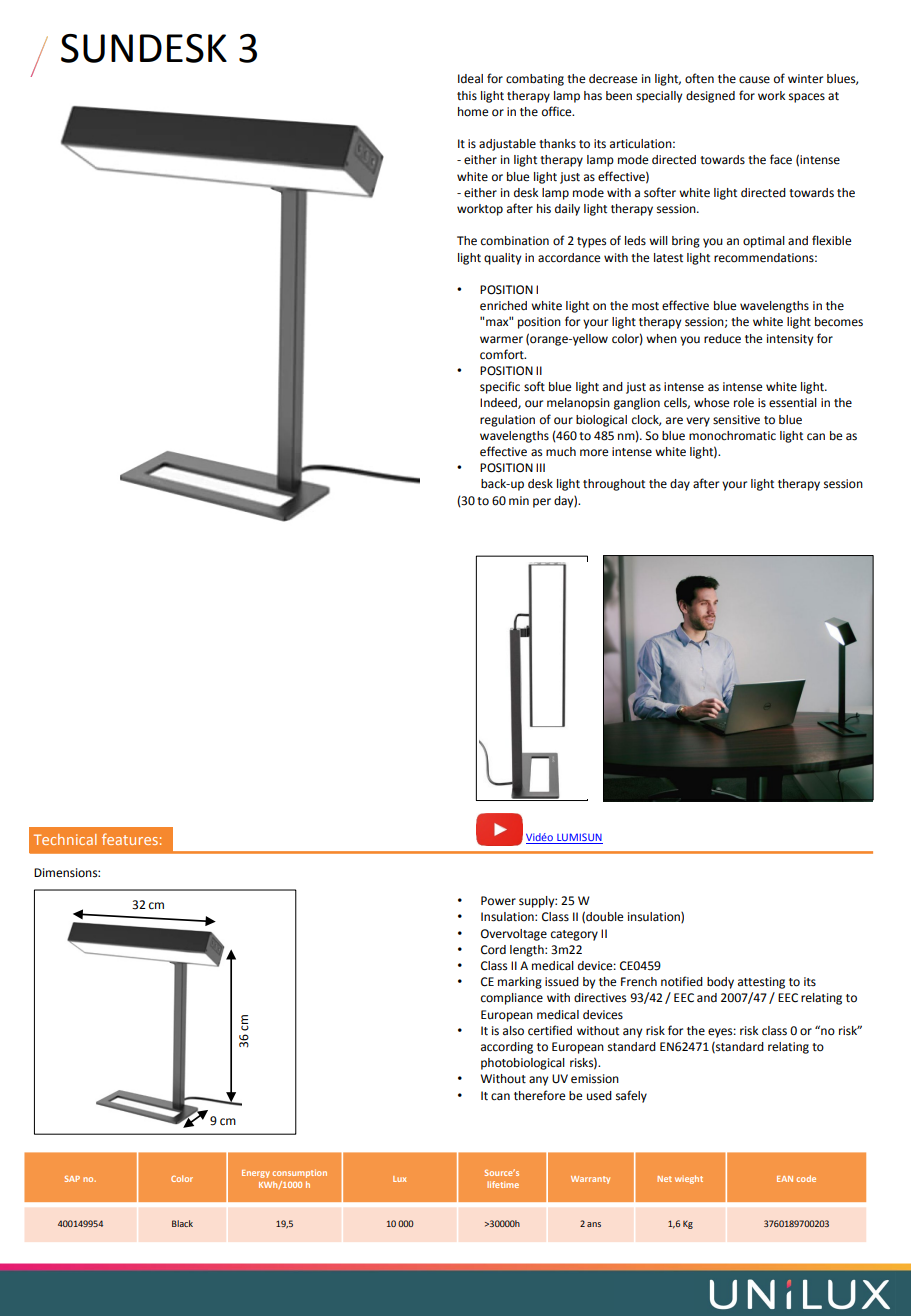 The width and height of the screenshot is (911, 1316). Describe the element at coordinates (467, 96) in the screenshot. I see `this` at that location.
